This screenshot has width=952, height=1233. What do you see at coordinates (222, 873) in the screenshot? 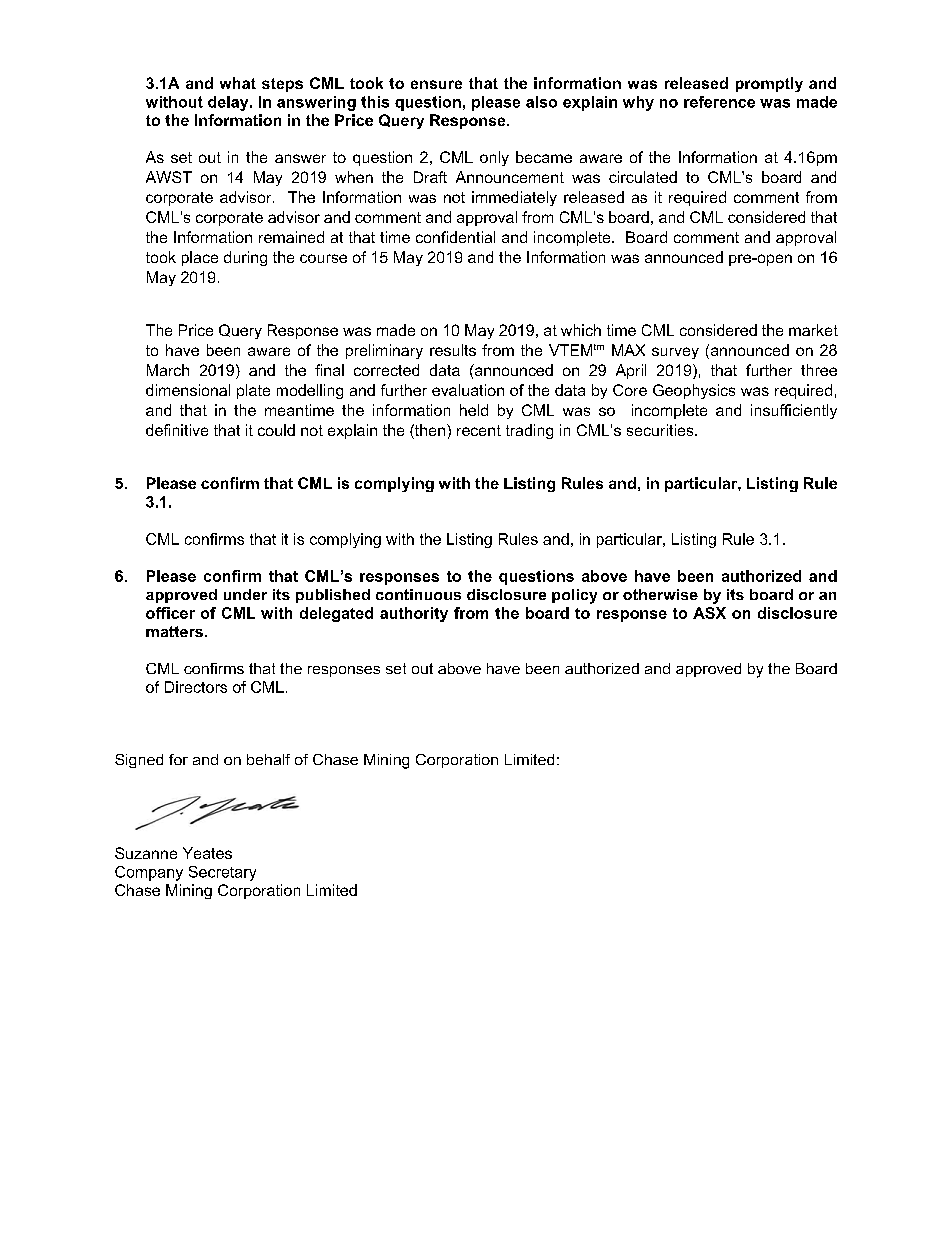
I see `Secretary` at bounding box center [222, 873].
